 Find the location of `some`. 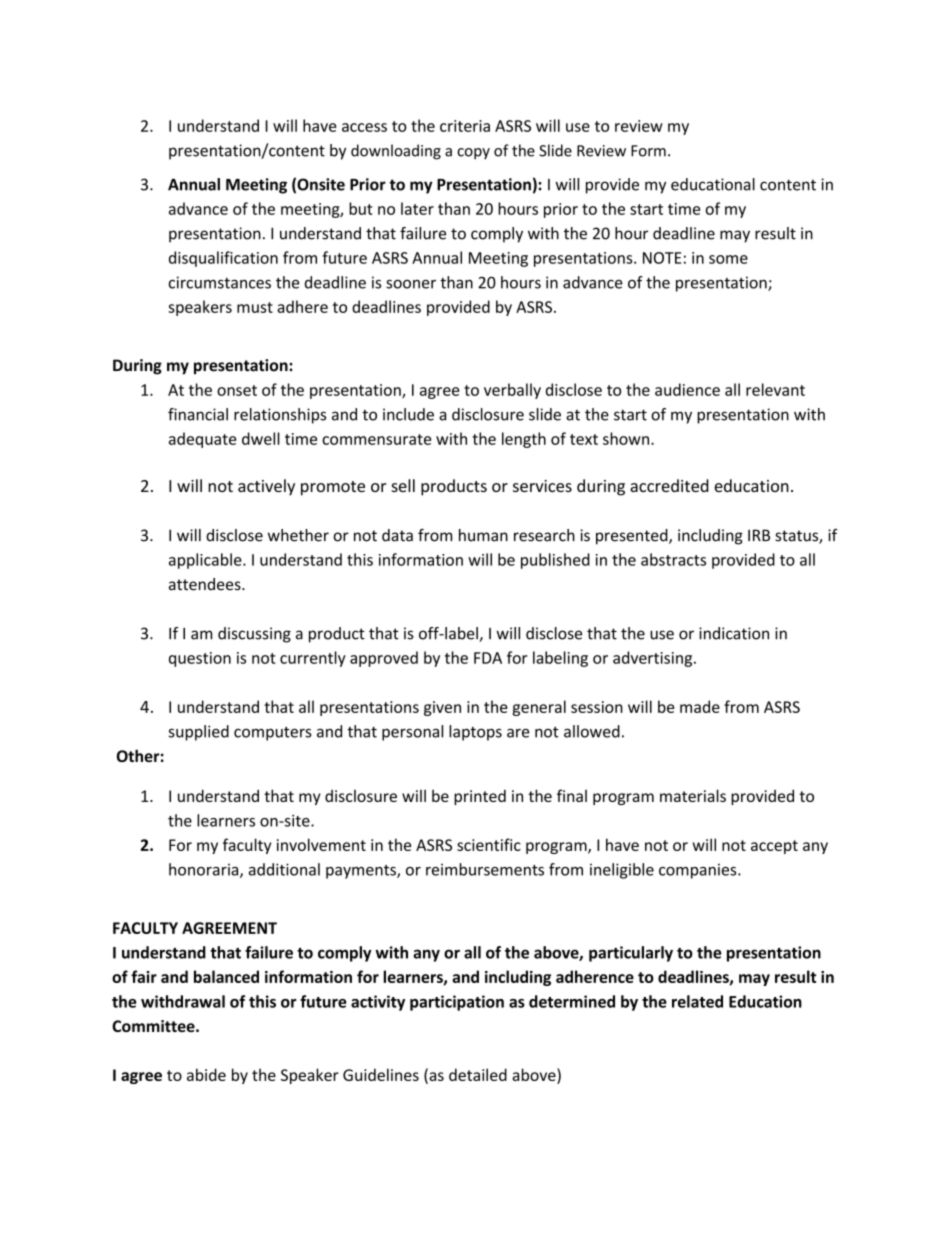

some is located at coordinates (728, 259).
